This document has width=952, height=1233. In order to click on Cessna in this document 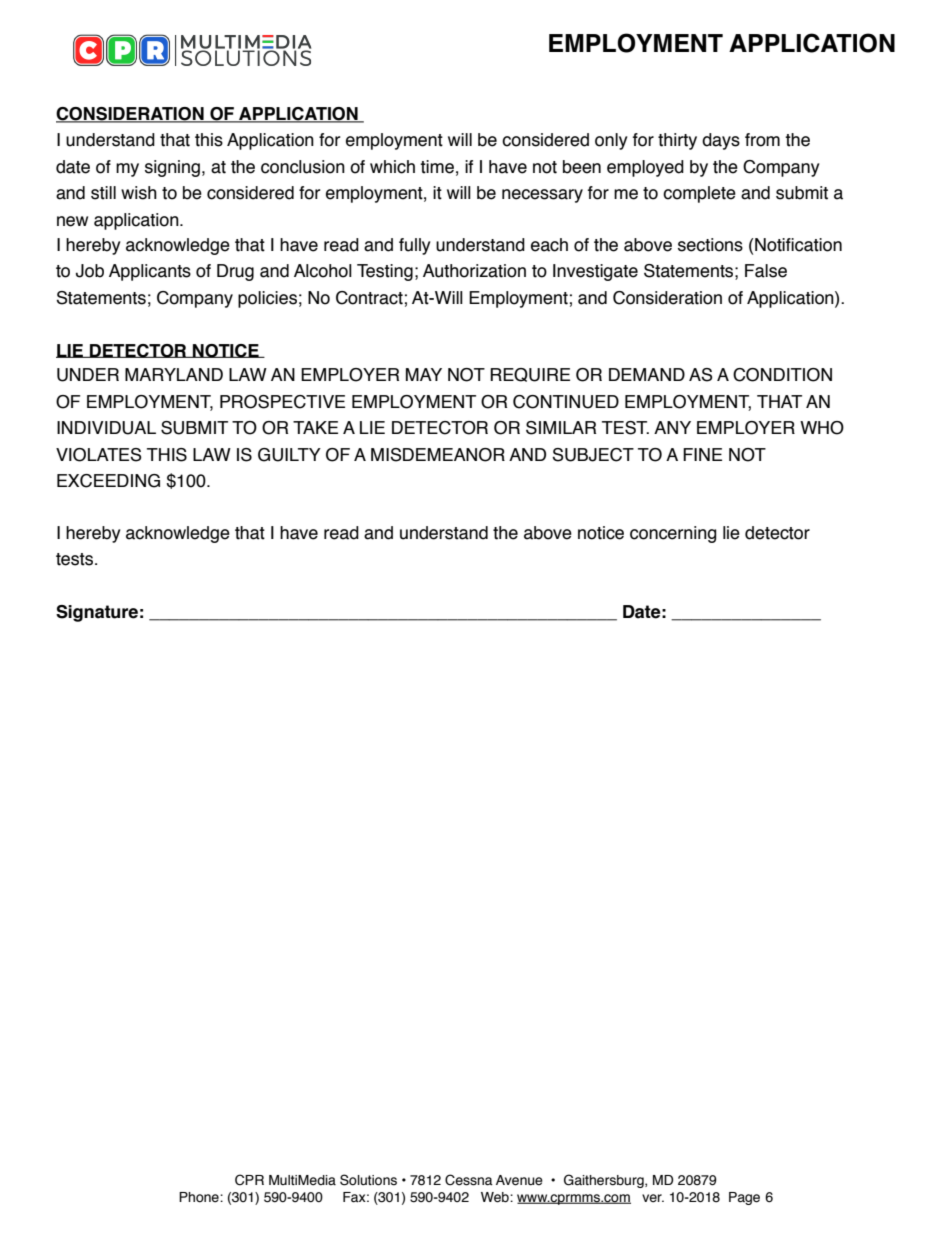, I will do `click(469, 1180)`.
